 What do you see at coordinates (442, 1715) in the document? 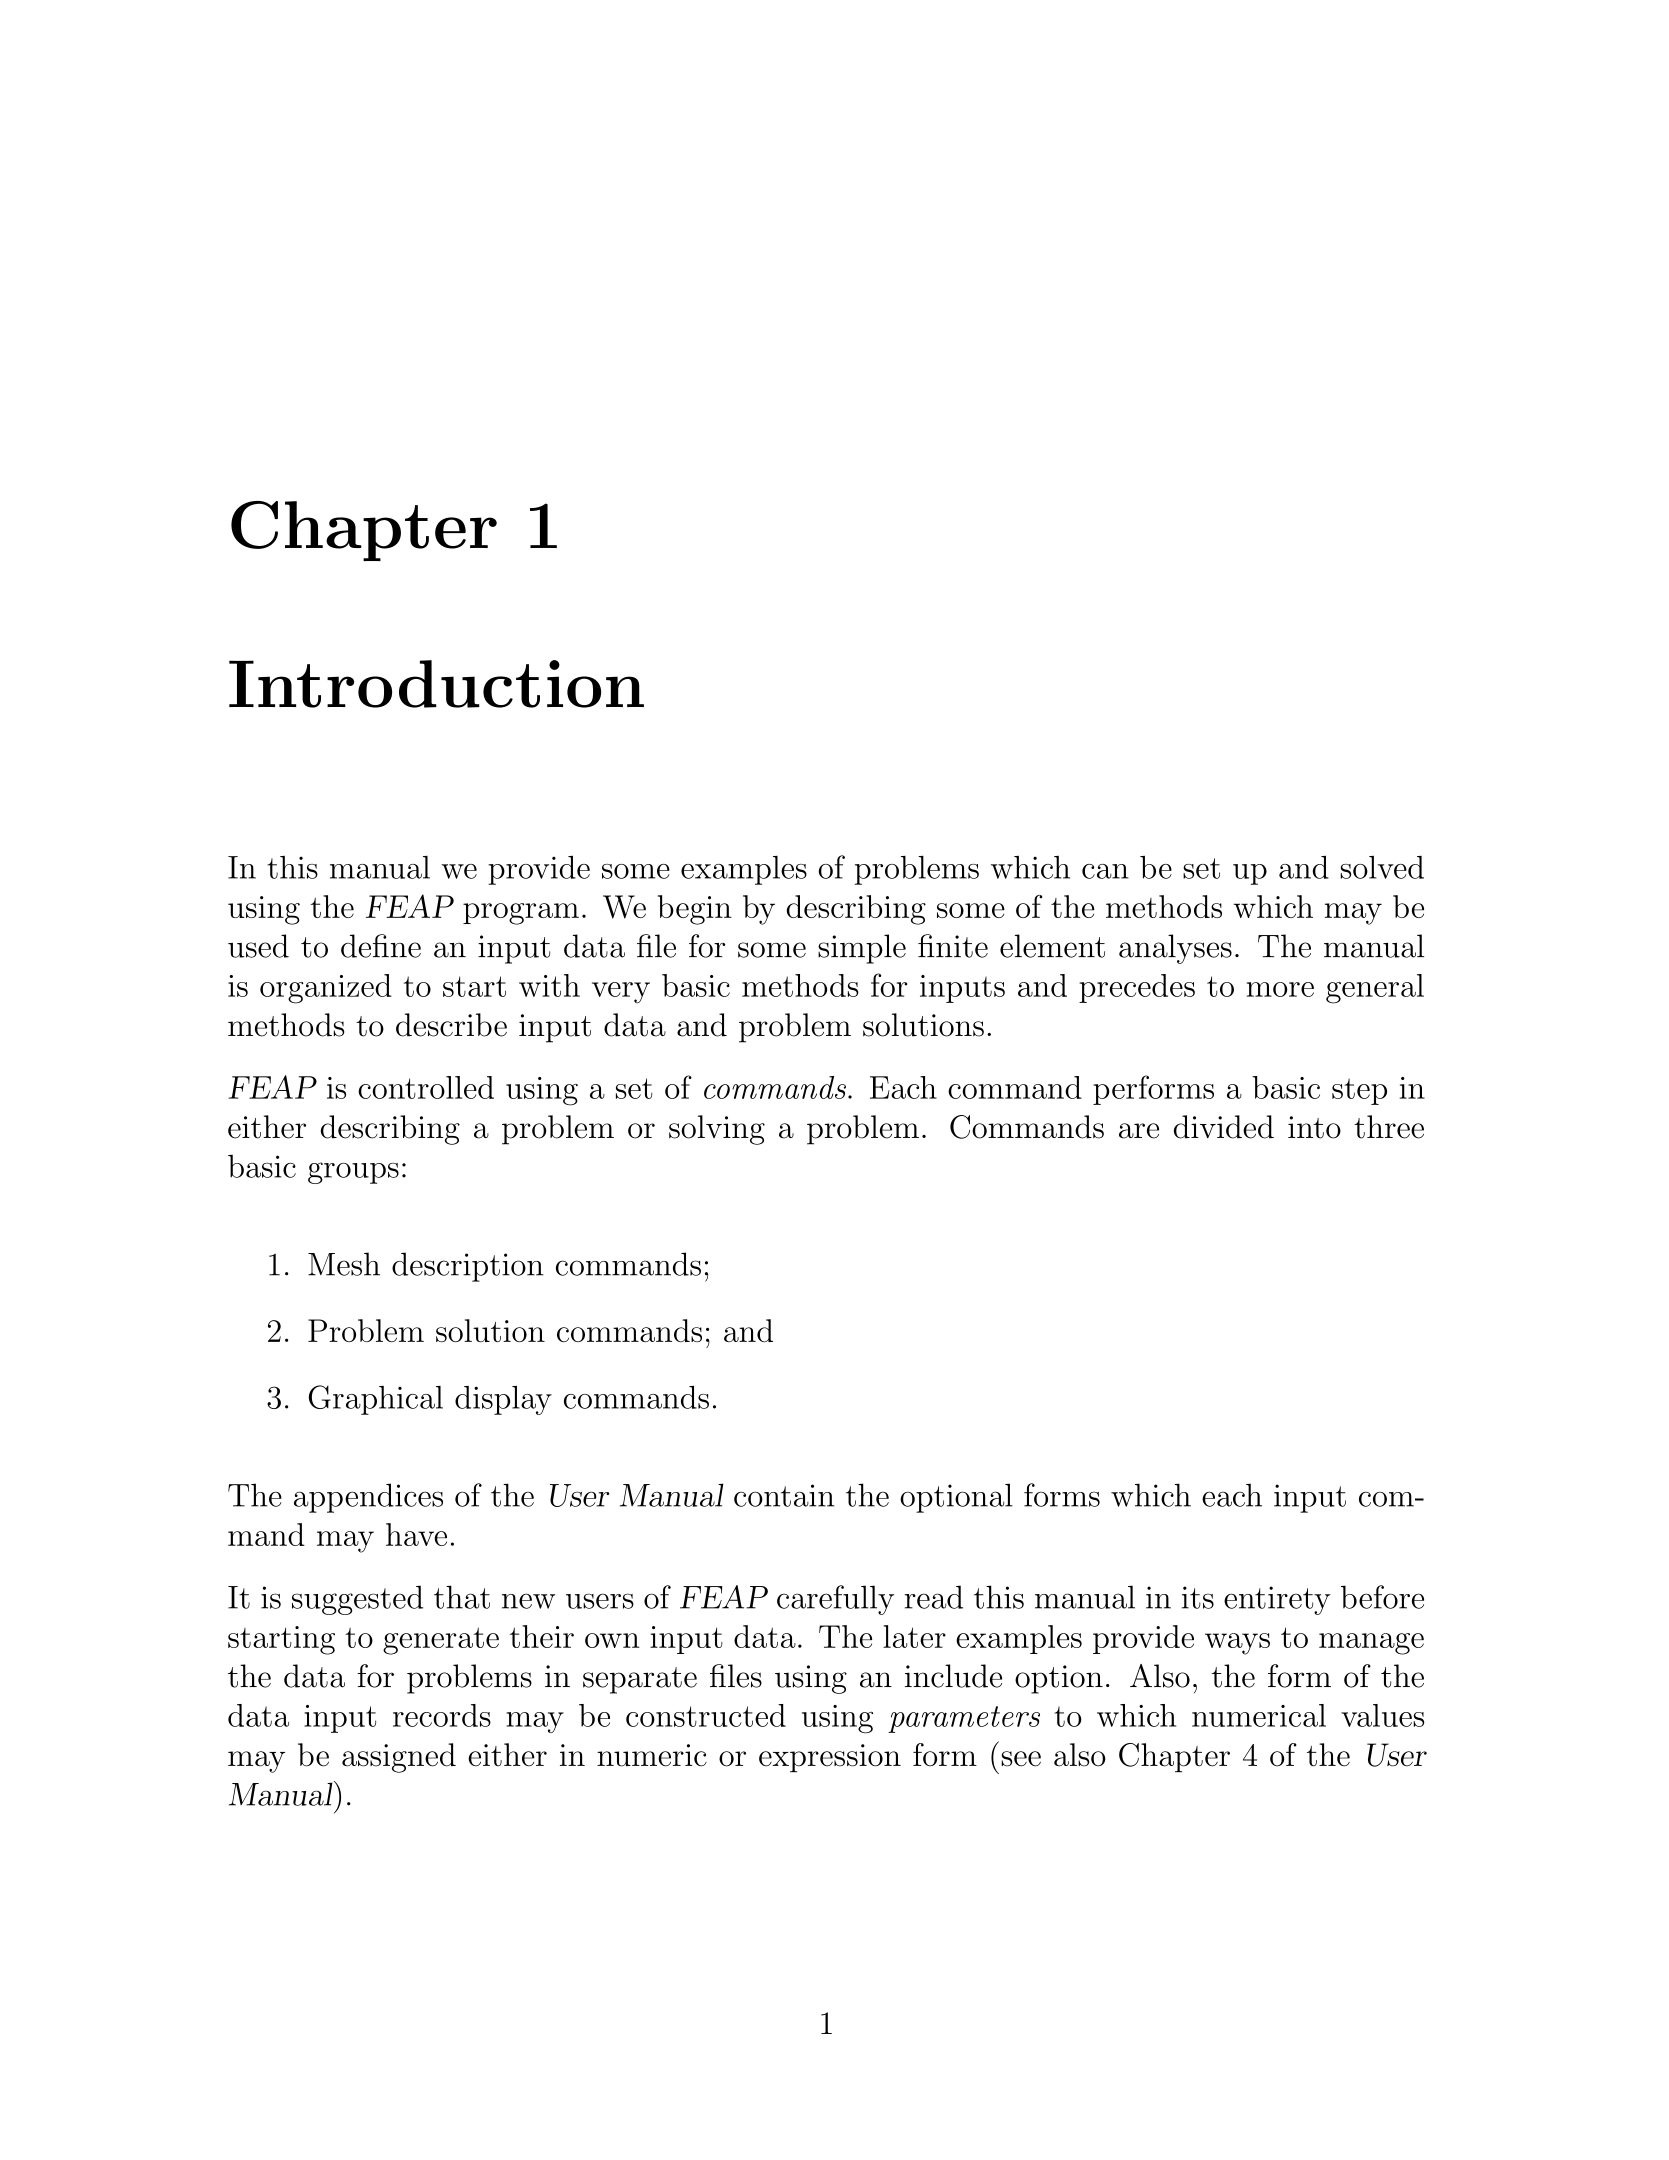
I see `records` at bounding box center [442, 1715].
